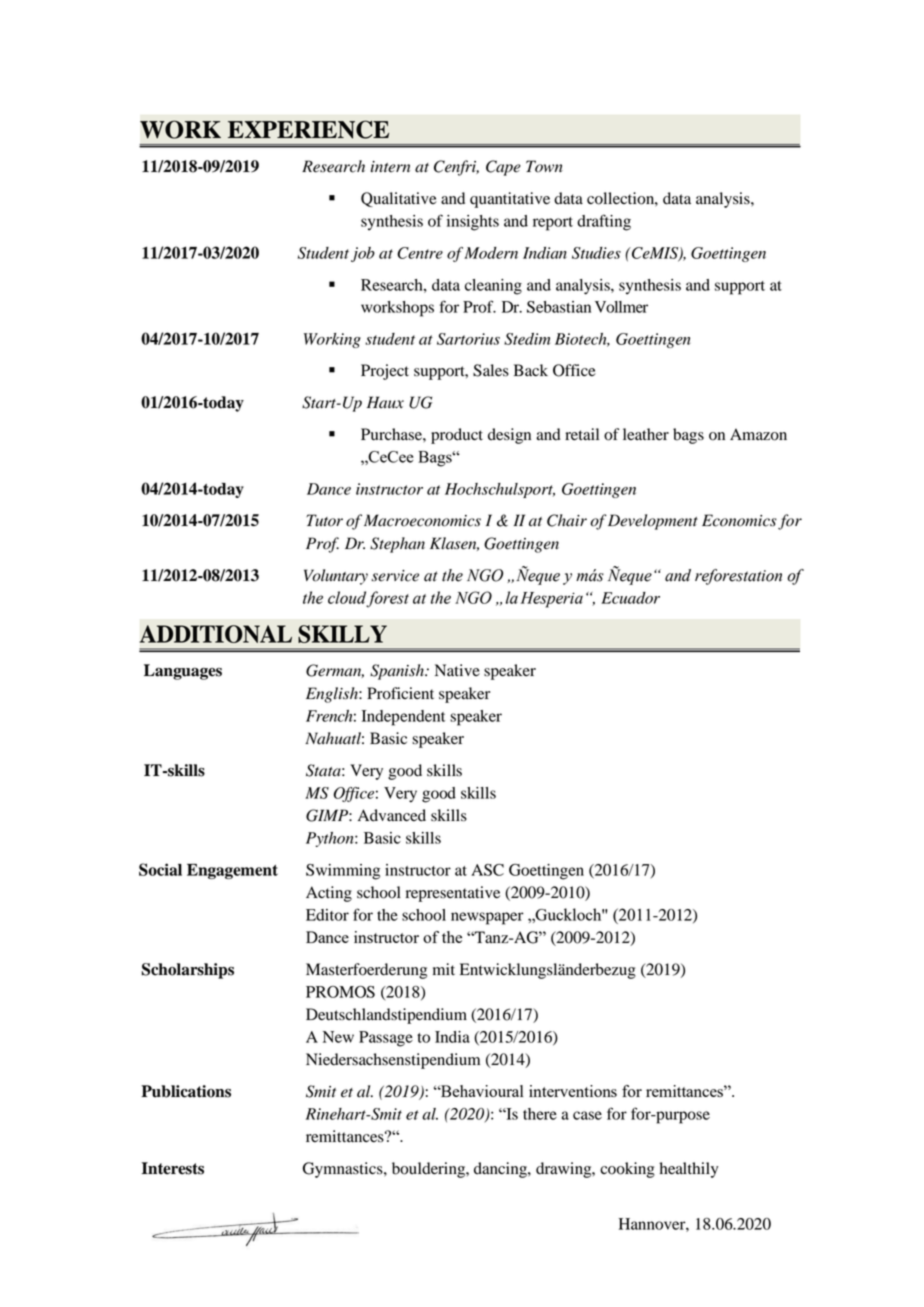 Image resolution: width=924 pixels, height=1307 pixels. Describe the element at coordinates (173, 1168) in the document. I see `Interests` at that location.
